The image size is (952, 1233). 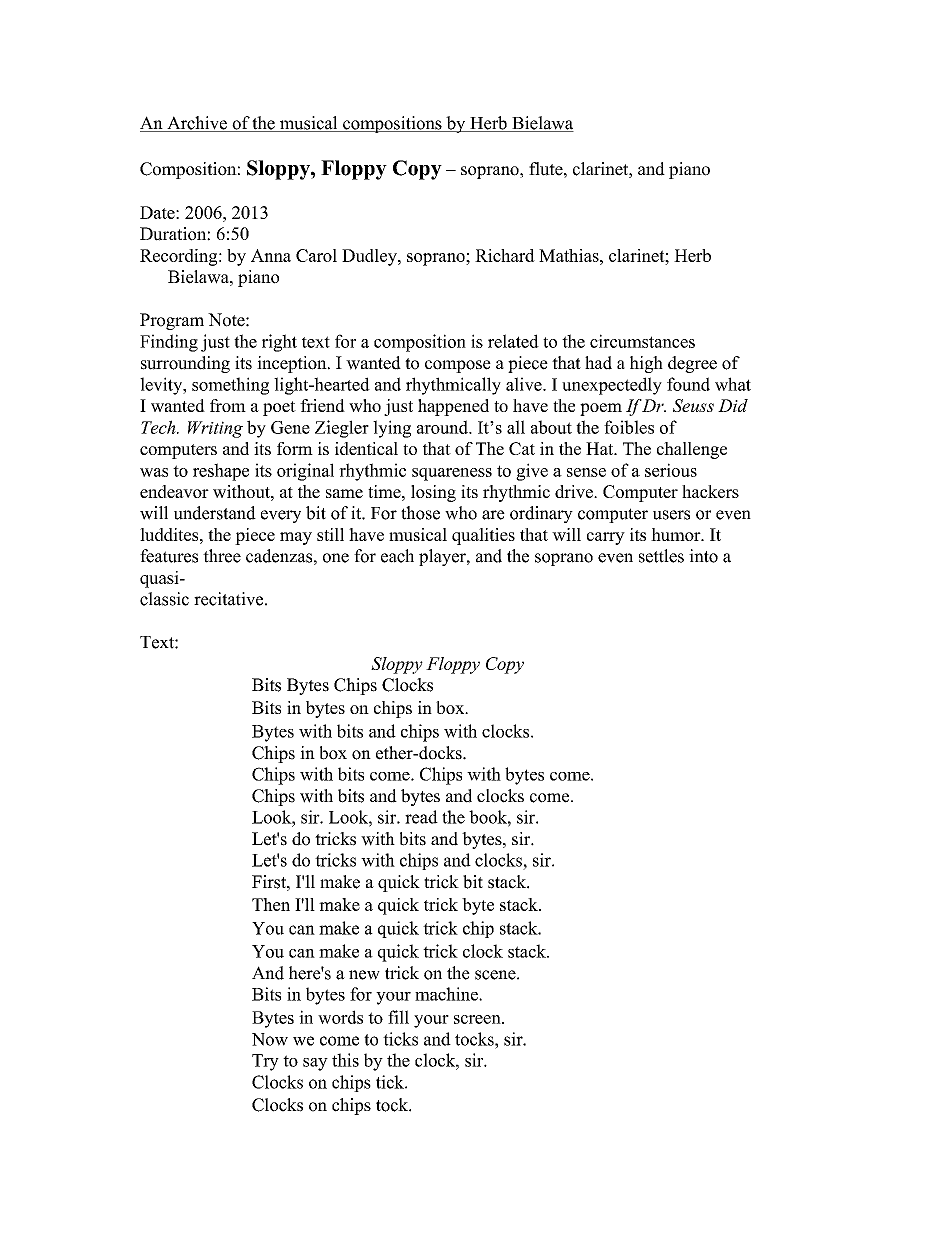 What do you see at coordinates (270, 1039) in the screenshot?
I see `Now` at bounding box center [270, 1039].
